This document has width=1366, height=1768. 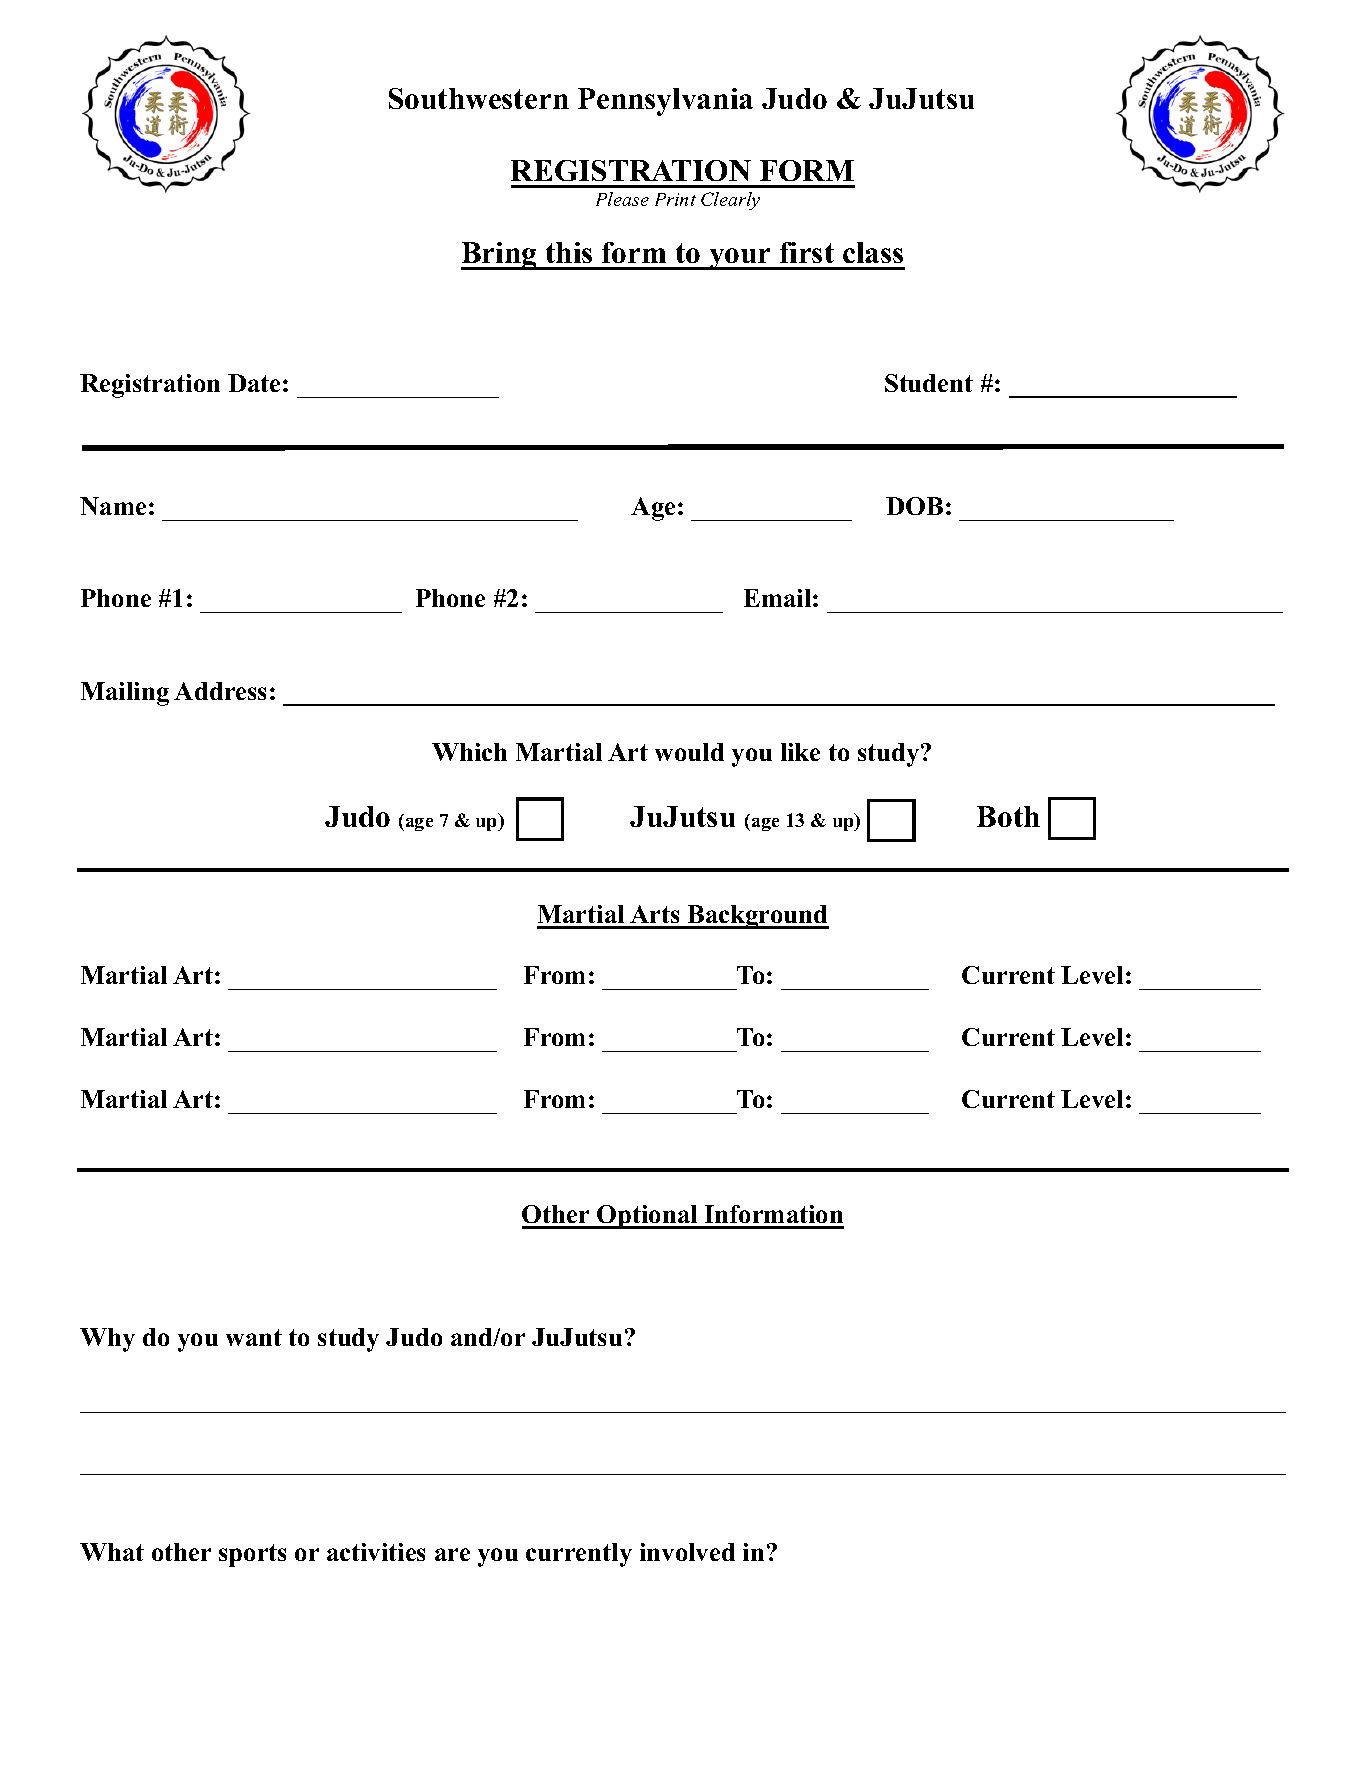 What do you see at coordinates (687, 1552) in the document?
I see `involved` at bounding box center [687, 1552].
